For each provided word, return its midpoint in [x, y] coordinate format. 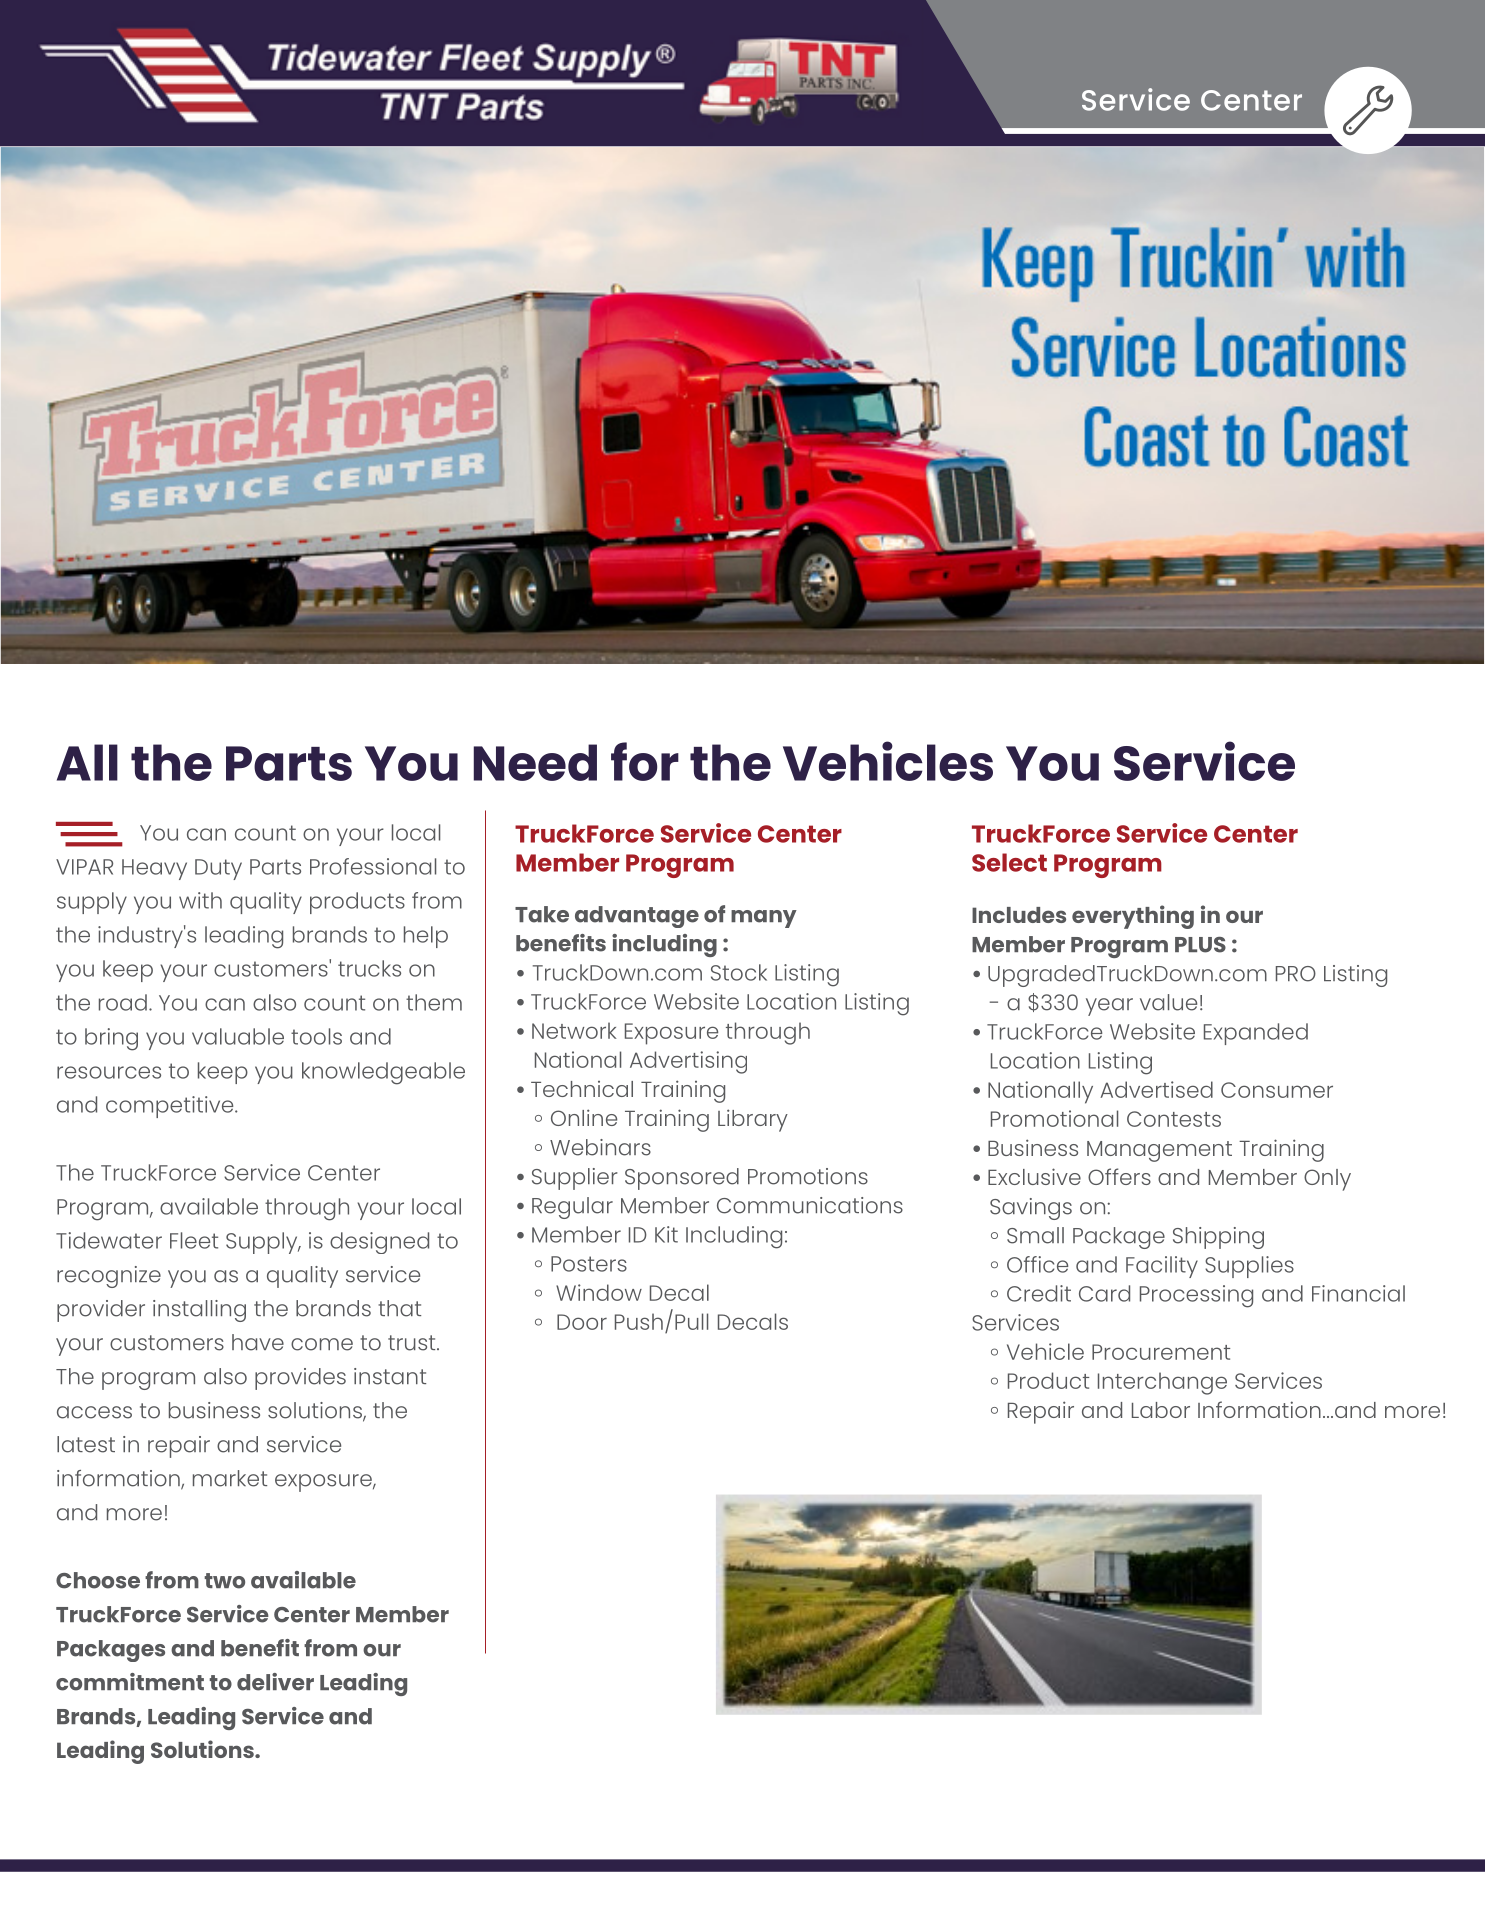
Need [535, 762]
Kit [666, 1234]
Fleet [194, 1240]
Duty [218, 869]
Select [1009, 862]
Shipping [1218, 1238]
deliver [275, 1682]
